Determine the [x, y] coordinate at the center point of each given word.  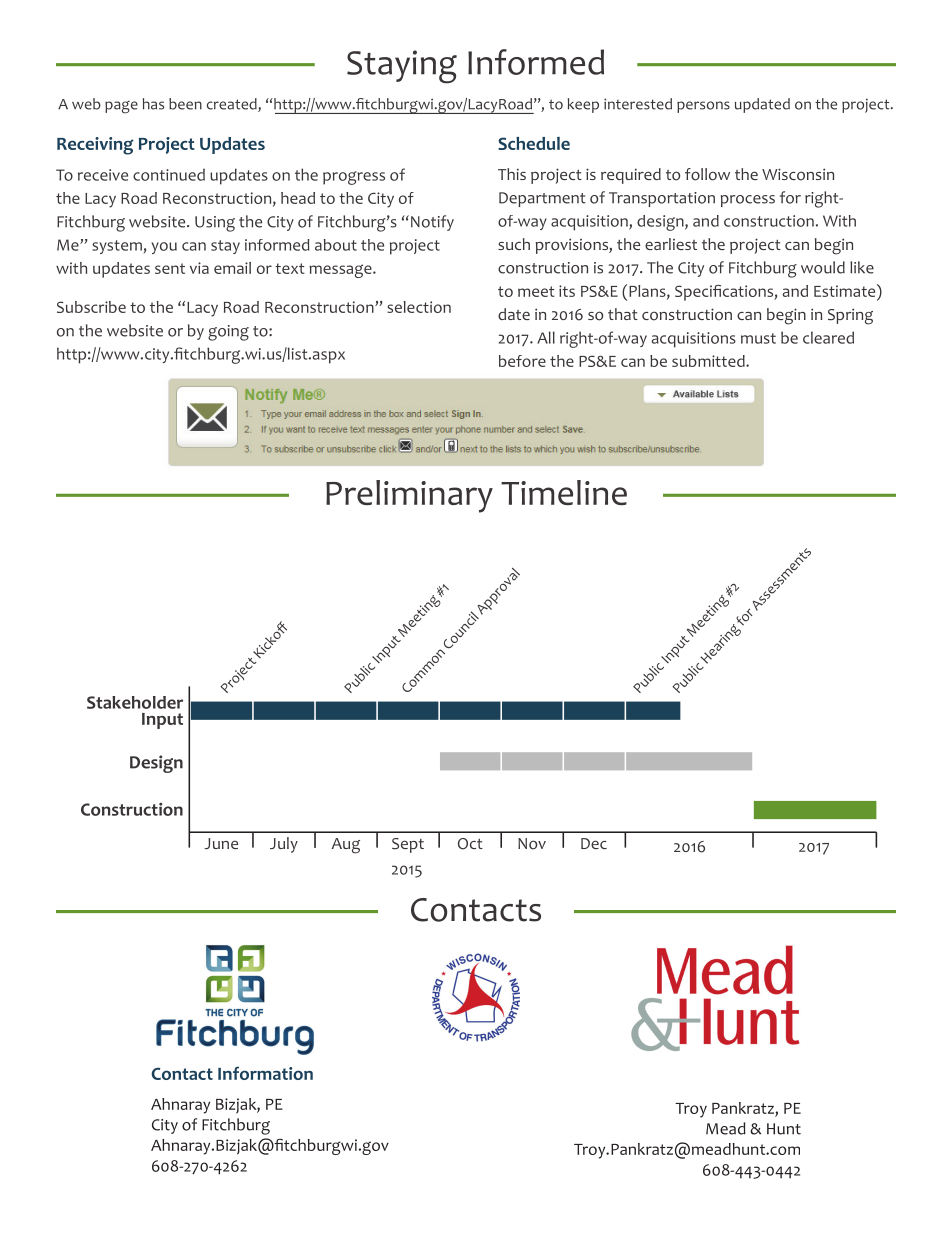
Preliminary [409, 496]
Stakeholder [135, 702]
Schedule [534, 143]
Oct [470, 844]
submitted [709, 361]
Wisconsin [798, 174]
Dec [594, 843]
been [185, 104]
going [228, 333]
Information [265, 1073]
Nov [532, 844]
